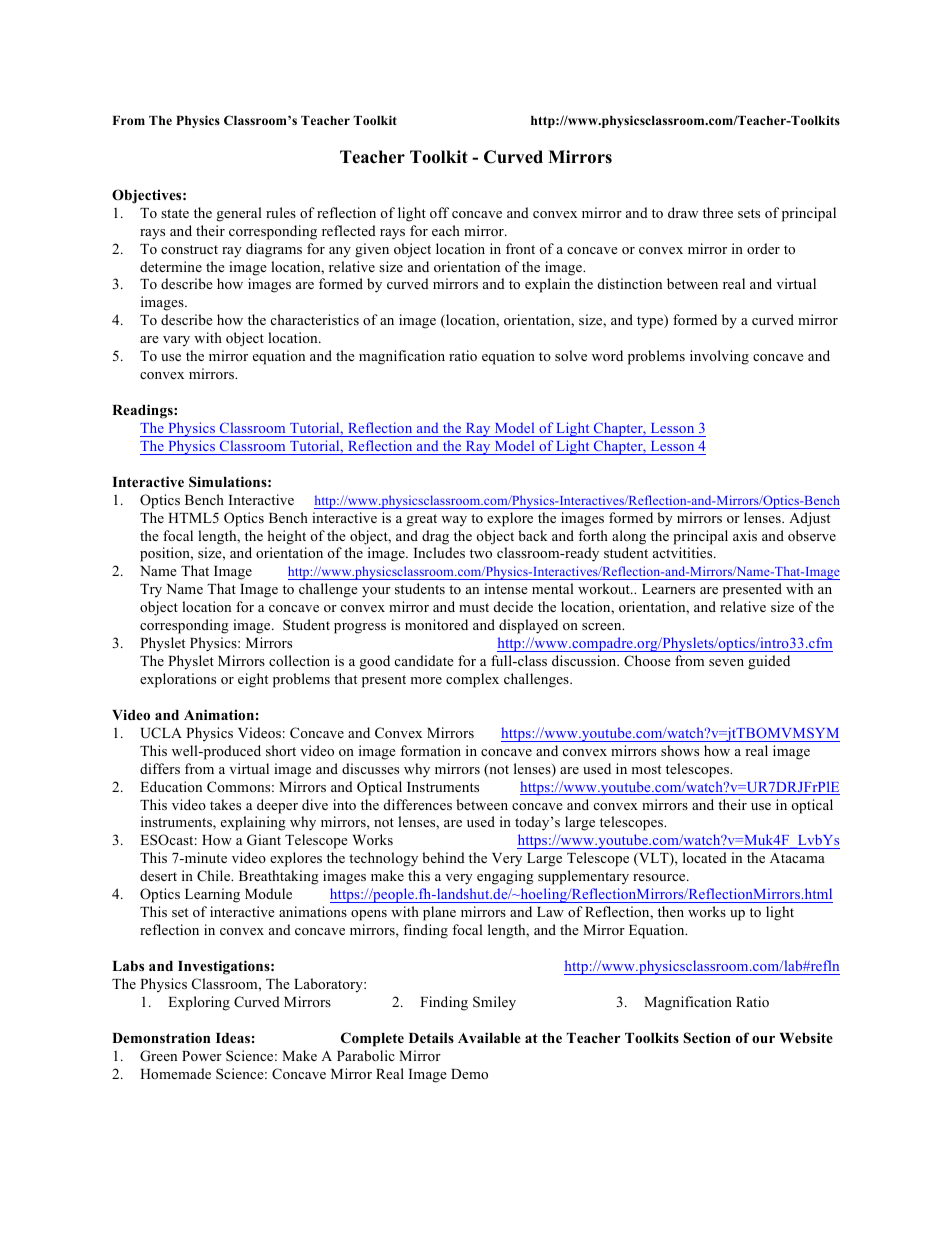 The image size is (952, 1233). I want to click on Section, so click(707, 1038).
